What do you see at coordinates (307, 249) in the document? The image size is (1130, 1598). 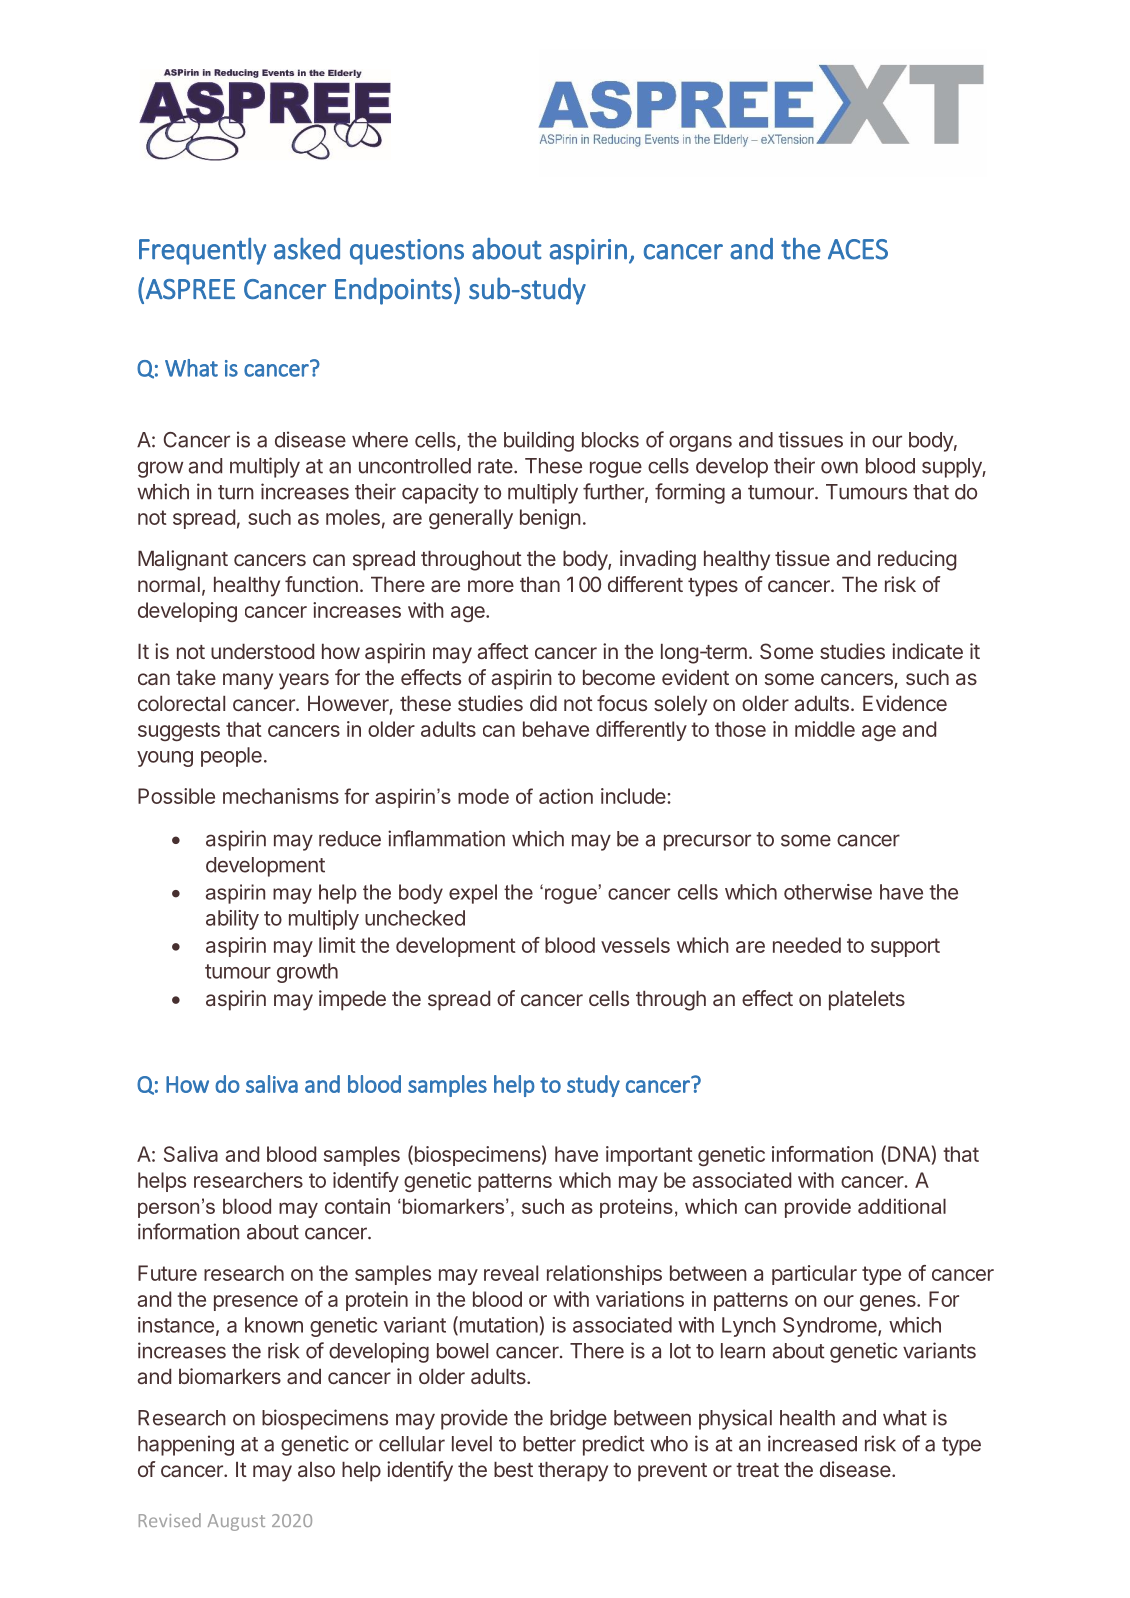 I see `asked` at bounding box center [307, 249].
